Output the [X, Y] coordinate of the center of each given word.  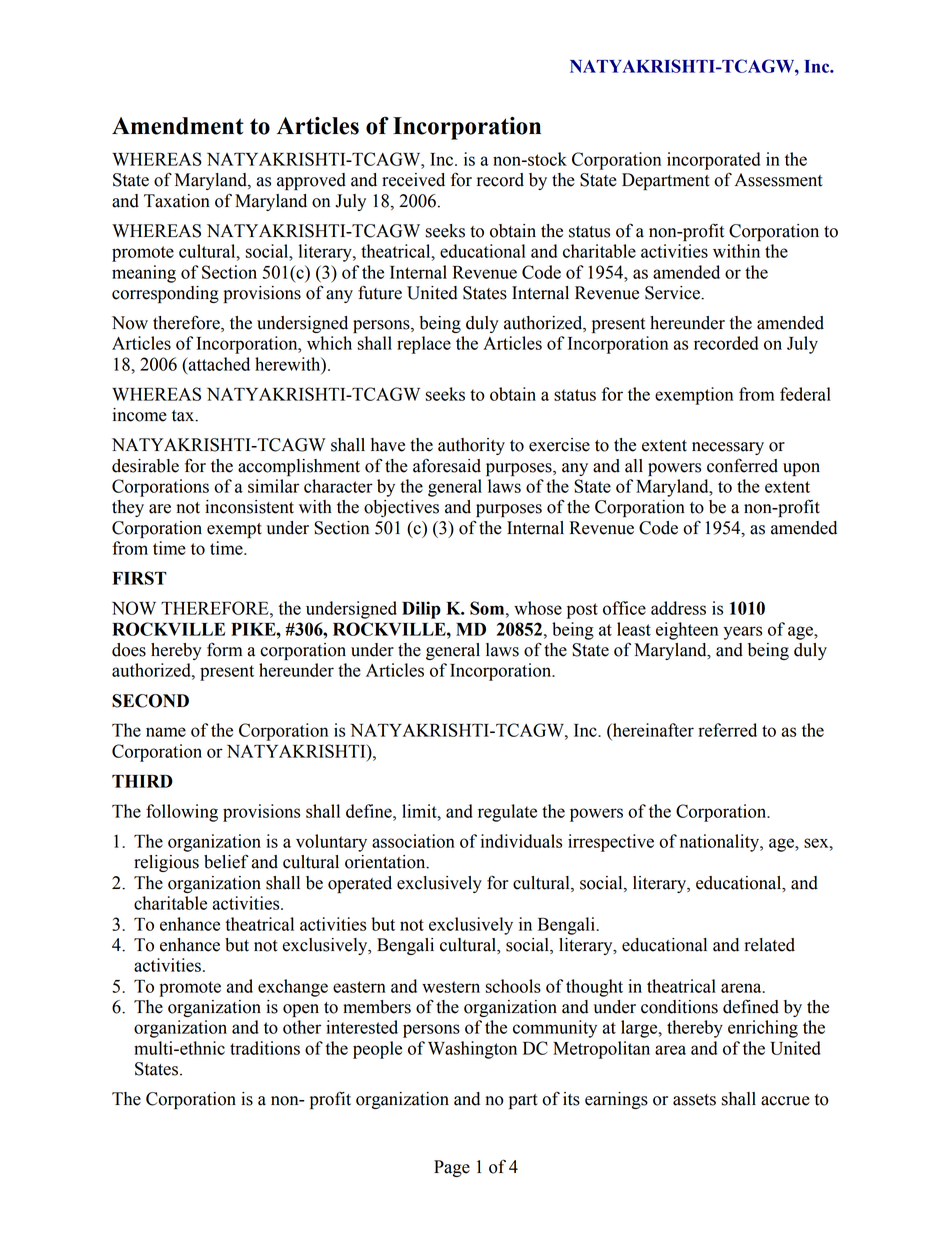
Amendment [178, 126]
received [413, 180]
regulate [507, 813]
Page [452, 1168]
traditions [265, 1048]
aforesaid [447, 465]
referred [727, 730]
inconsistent [249, 507]
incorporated [713, 161]
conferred [742, 466]
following [182, 813]
